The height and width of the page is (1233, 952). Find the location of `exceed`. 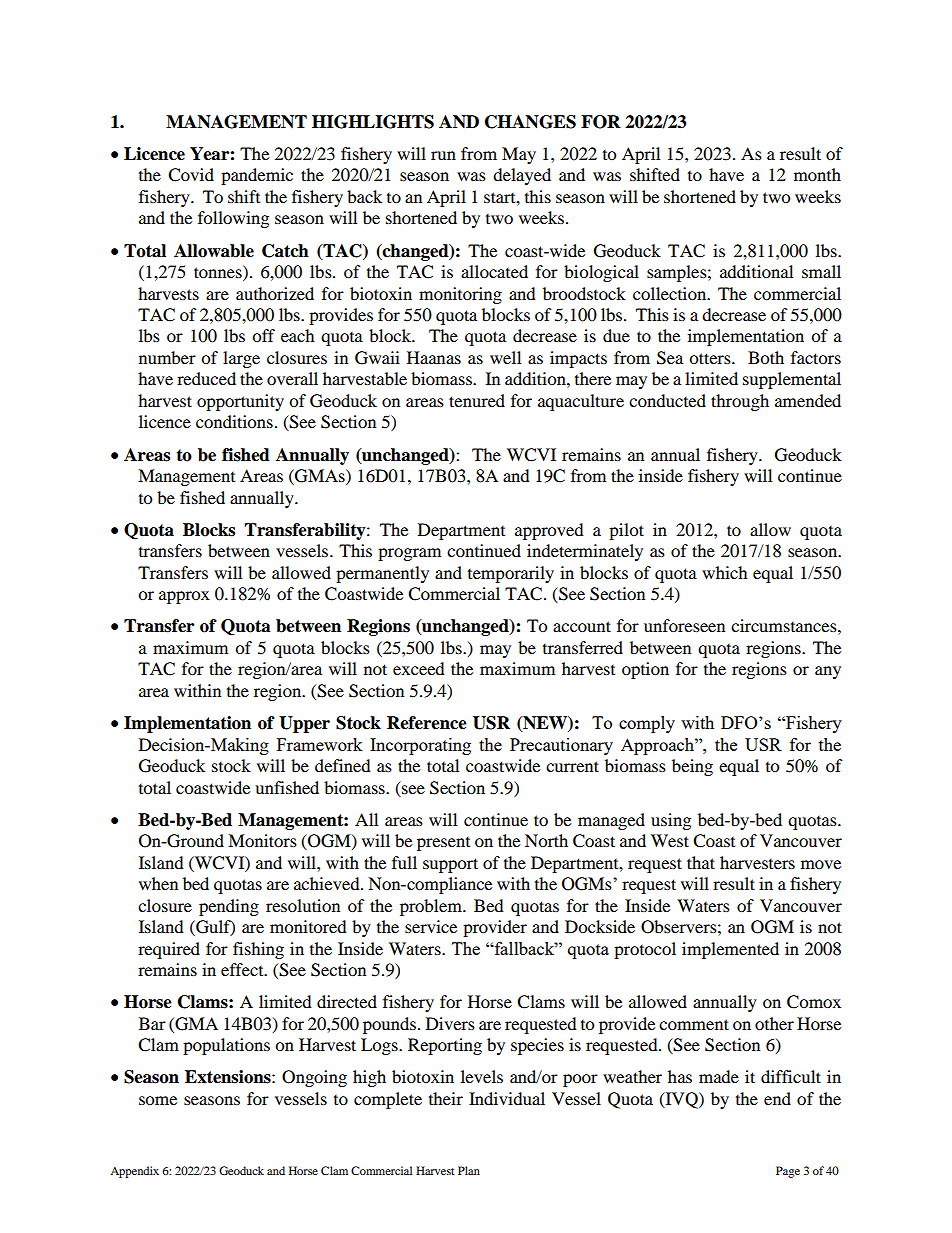

exceed is located at coordinates (419, 668).
